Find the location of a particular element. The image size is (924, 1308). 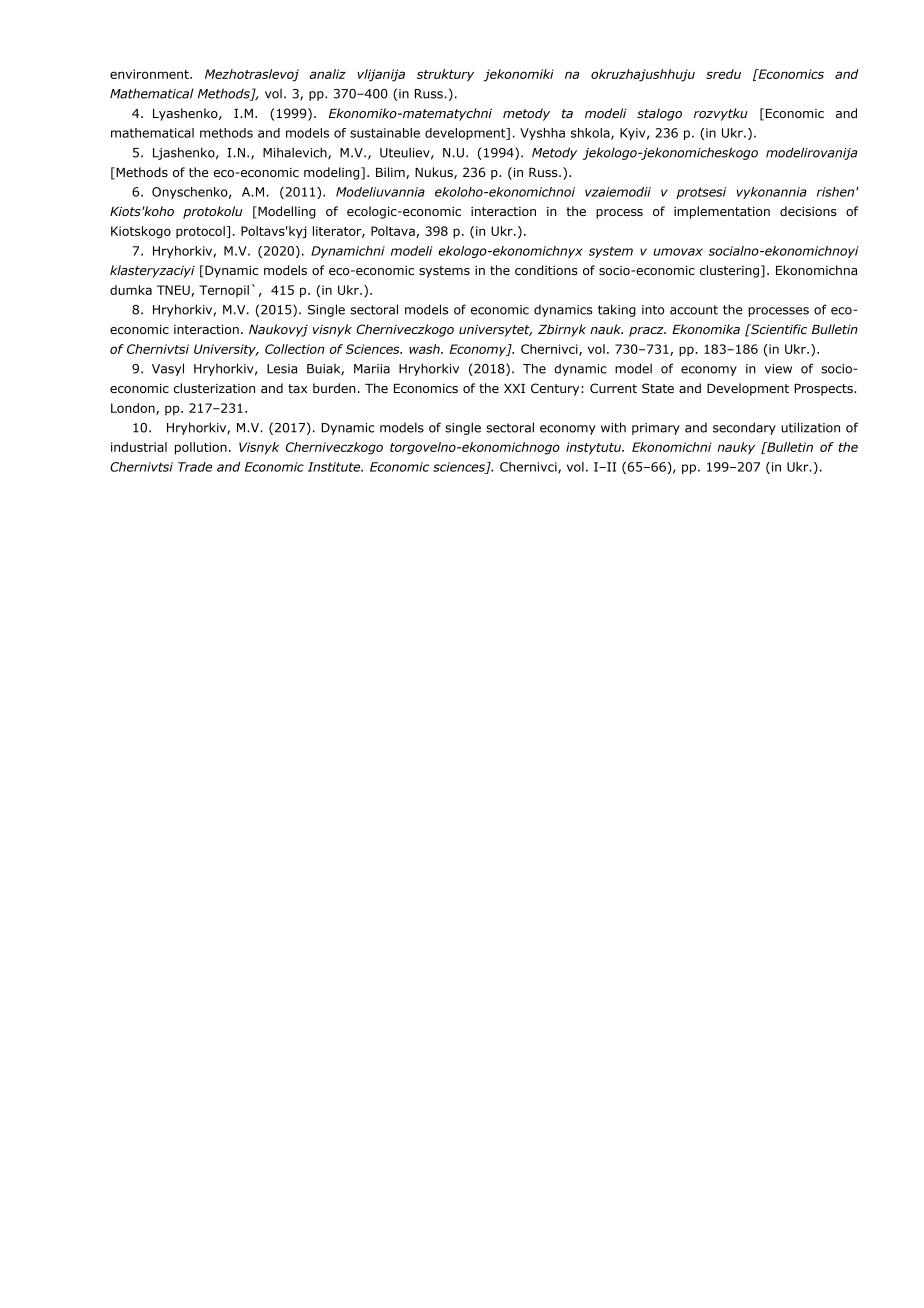

wash is located at coordinates (425, 349).
